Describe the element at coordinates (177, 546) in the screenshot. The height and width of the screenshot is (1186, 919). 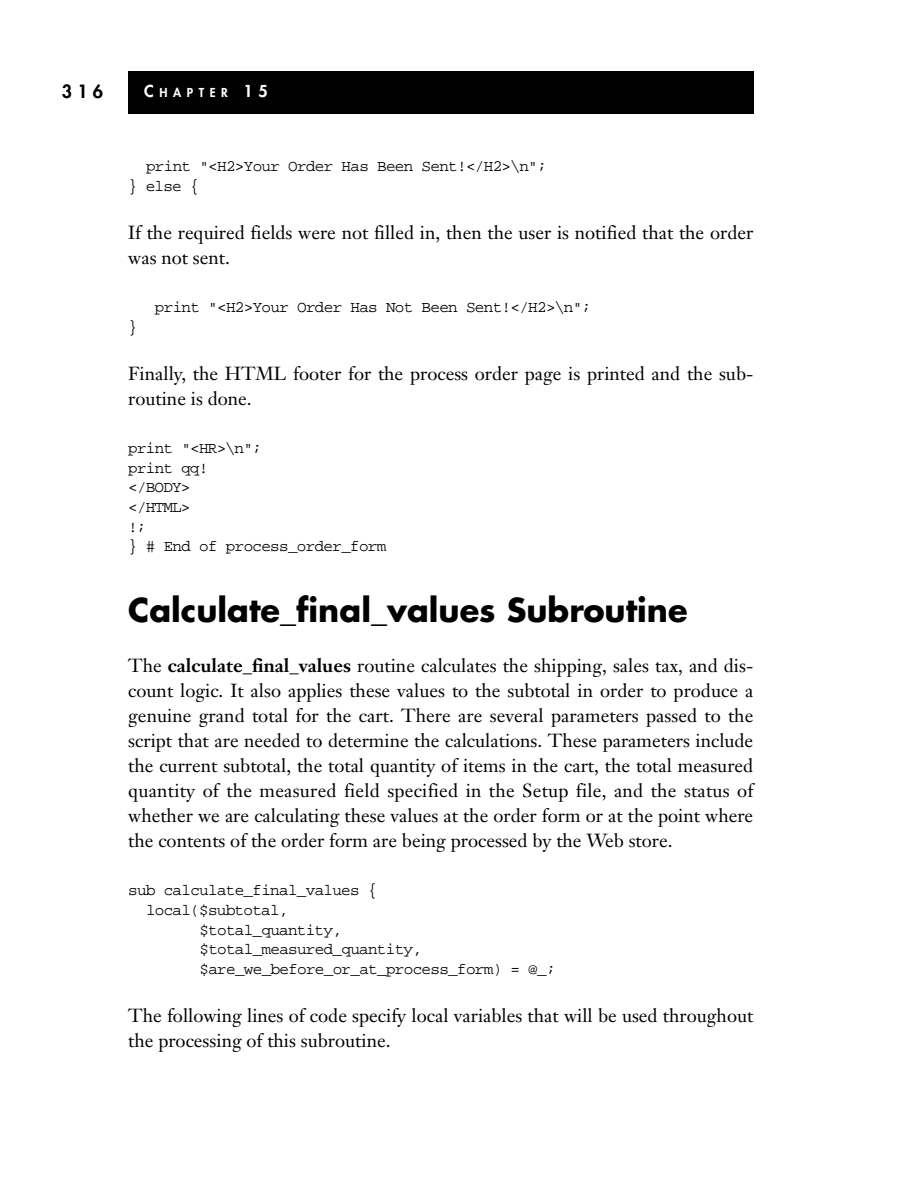
I see `End` at that location.
